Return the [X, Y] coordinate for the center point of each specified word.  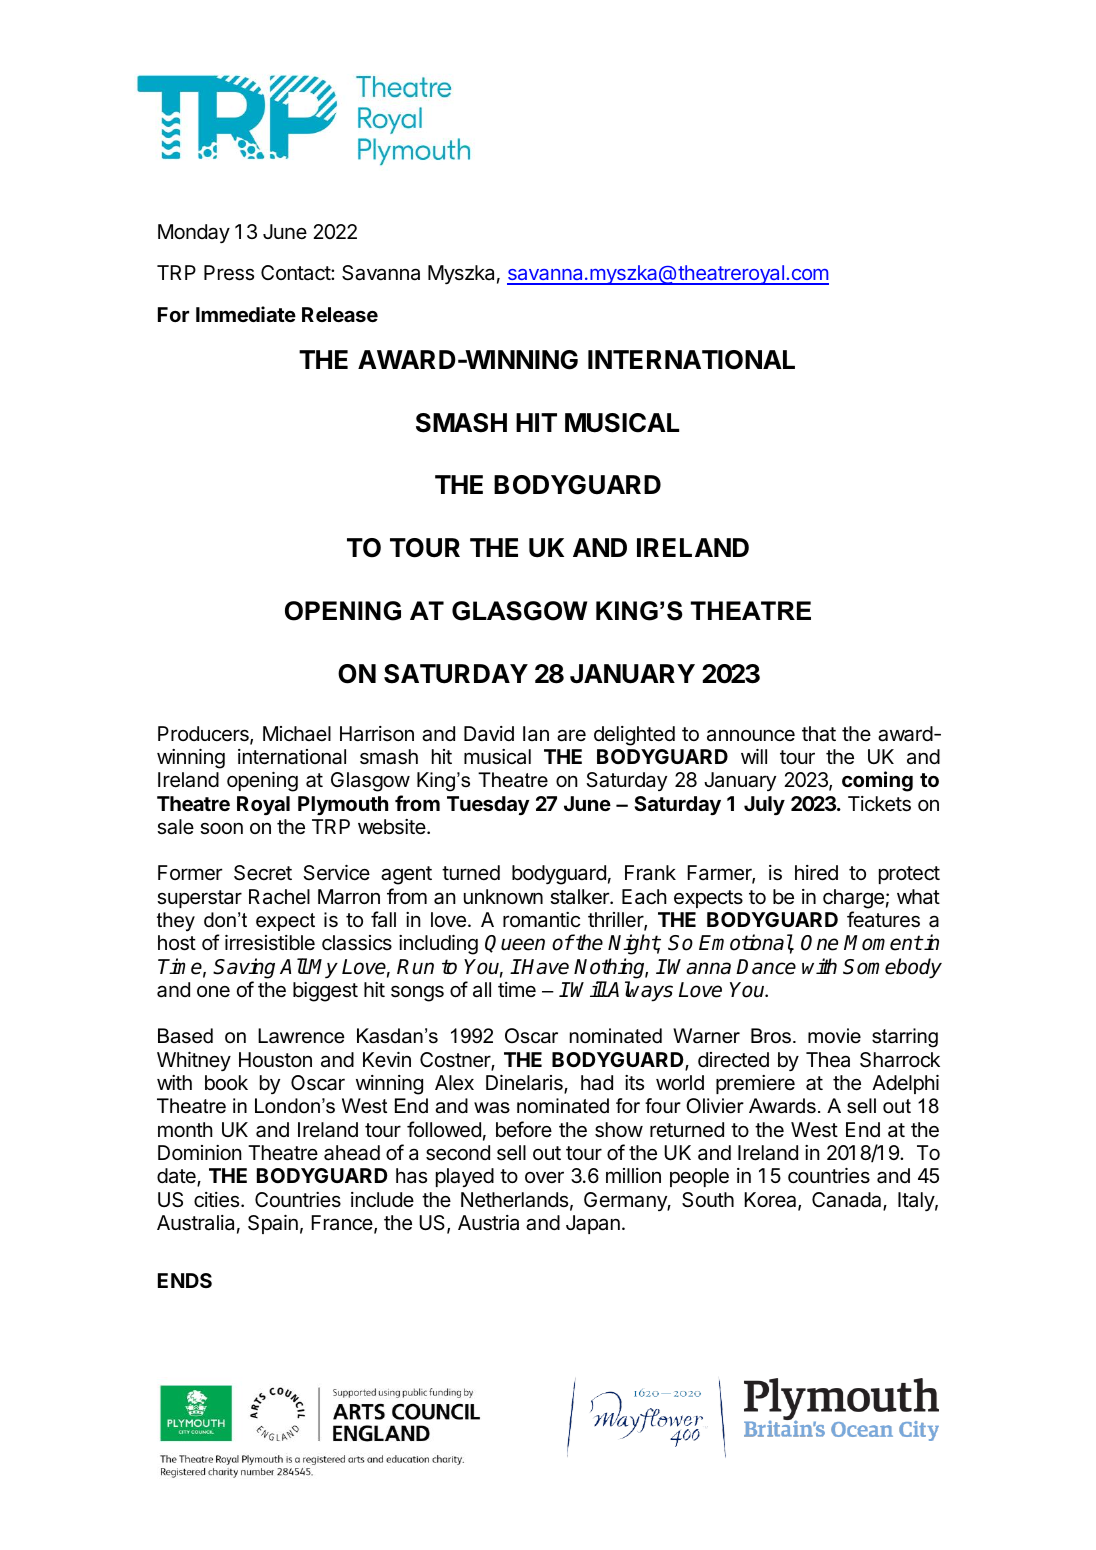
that [819, 734]
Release [340, 314]
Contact [296, 273]
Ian [536, 733]
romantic [541, 919]
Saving [244, 968]
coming [877, 781]
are [571, 735]
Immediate [246, 314]
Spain [273, 1224]
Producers [204, 735]
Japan [593, 1224]
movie [834, 1036]
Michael [297, 733]
